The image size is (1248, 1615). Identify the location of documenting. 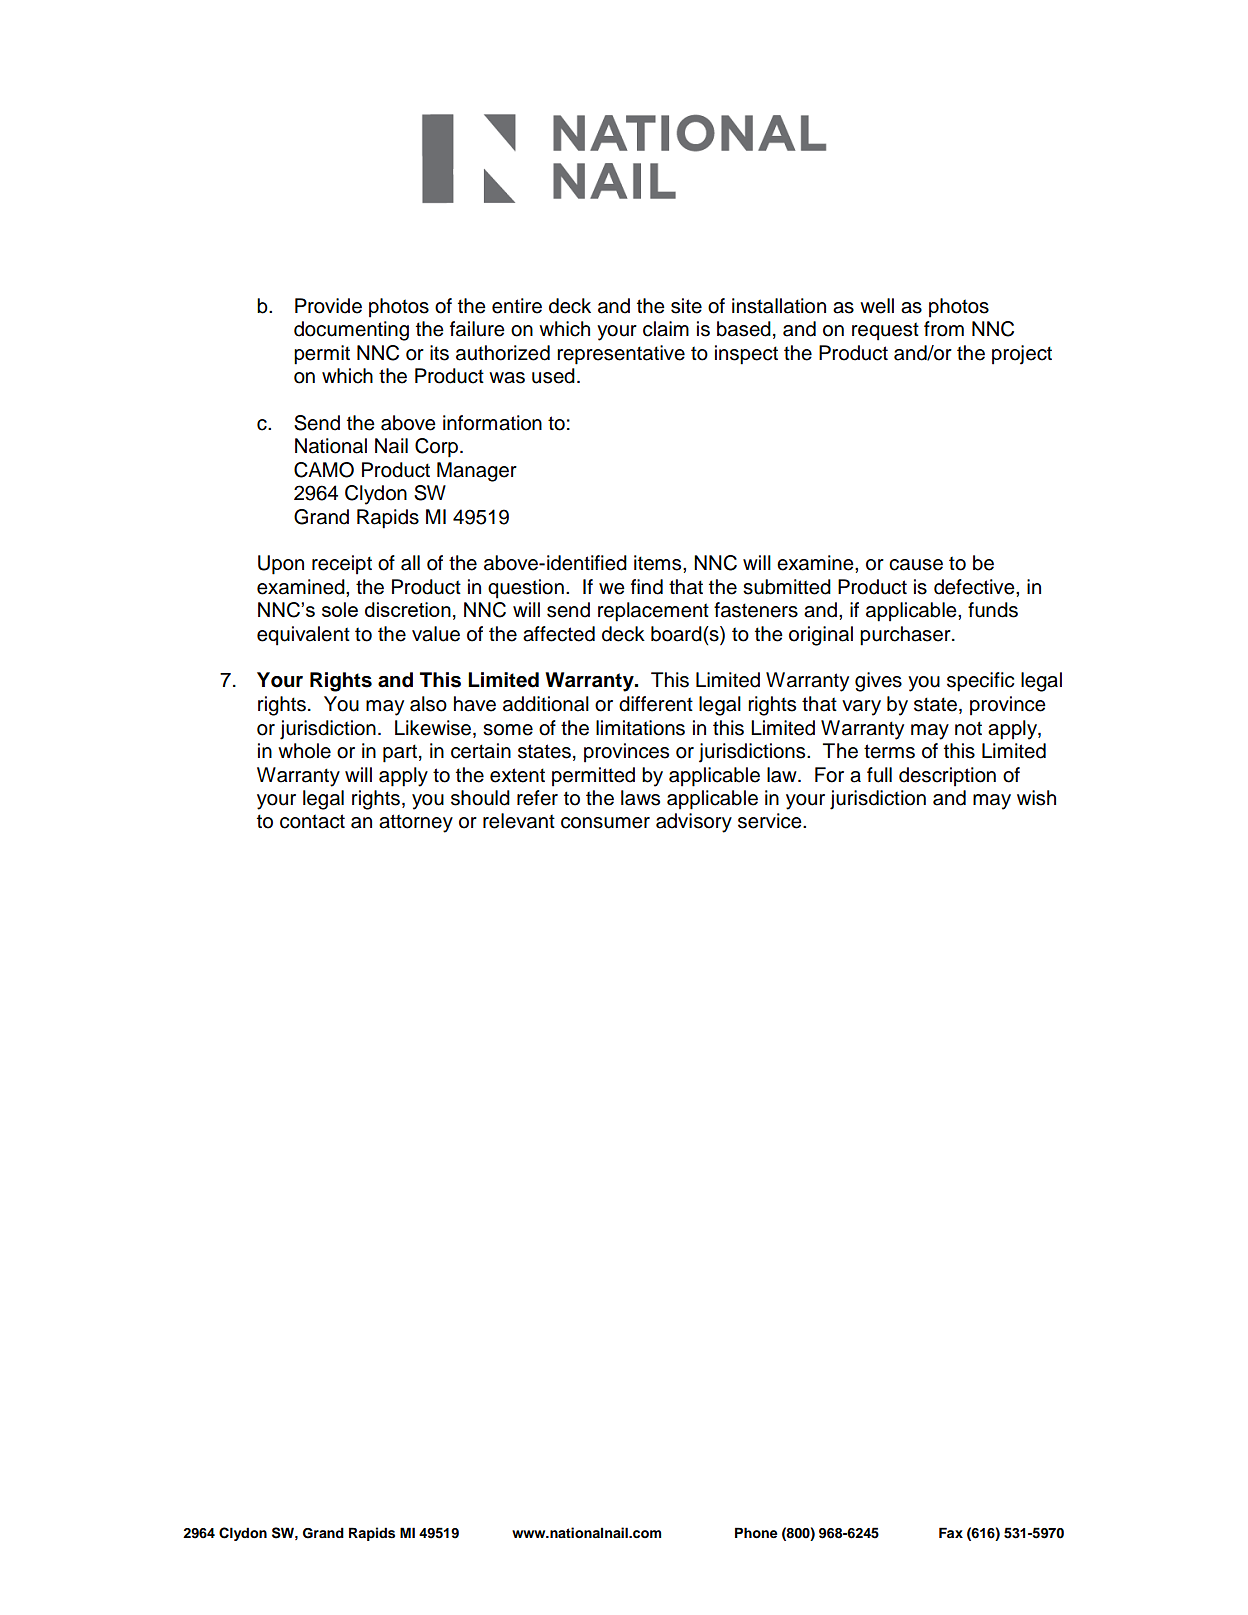
(351, 331).
